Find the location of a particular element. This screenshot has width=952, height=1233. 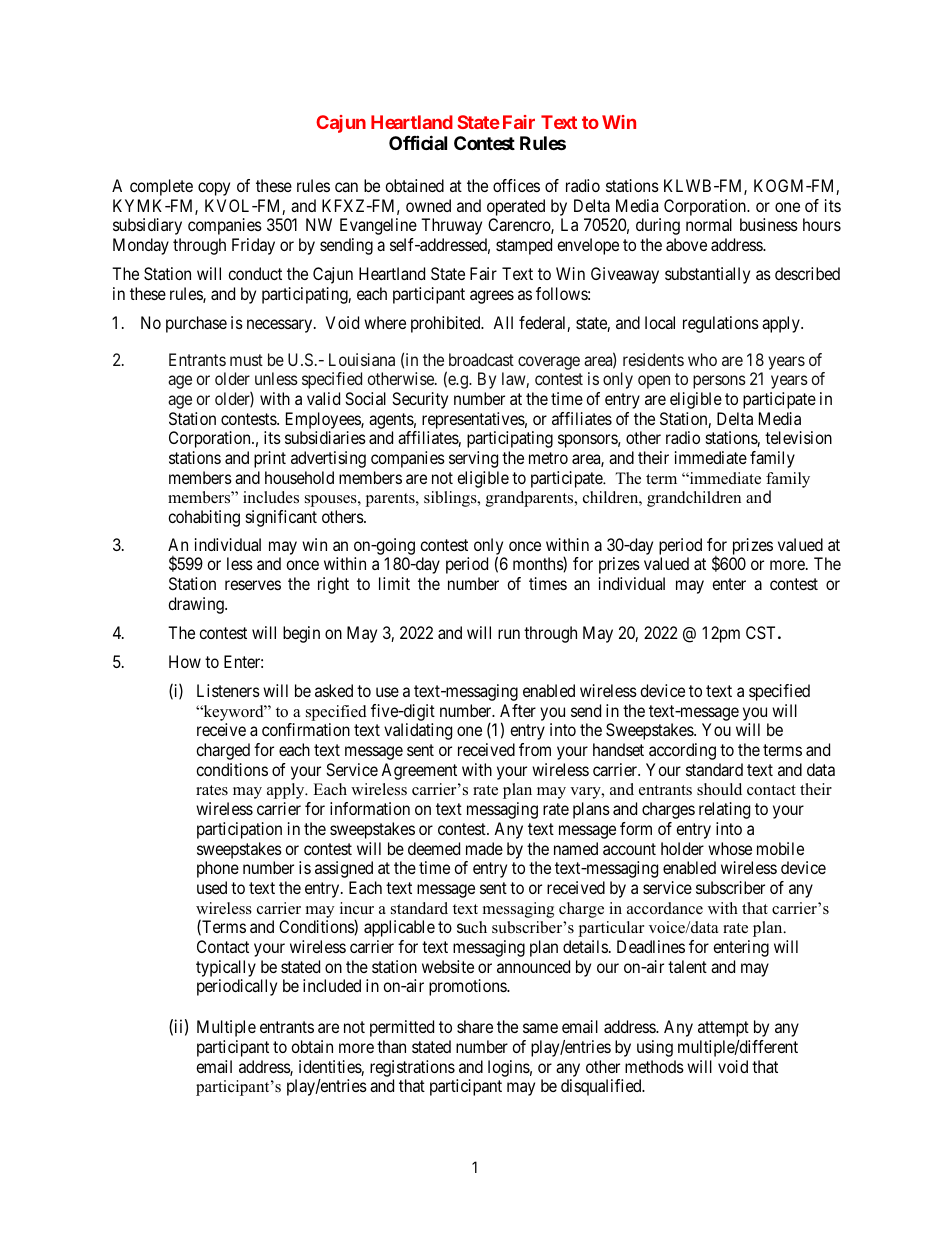

persons is located at coordinates (719, 382).
